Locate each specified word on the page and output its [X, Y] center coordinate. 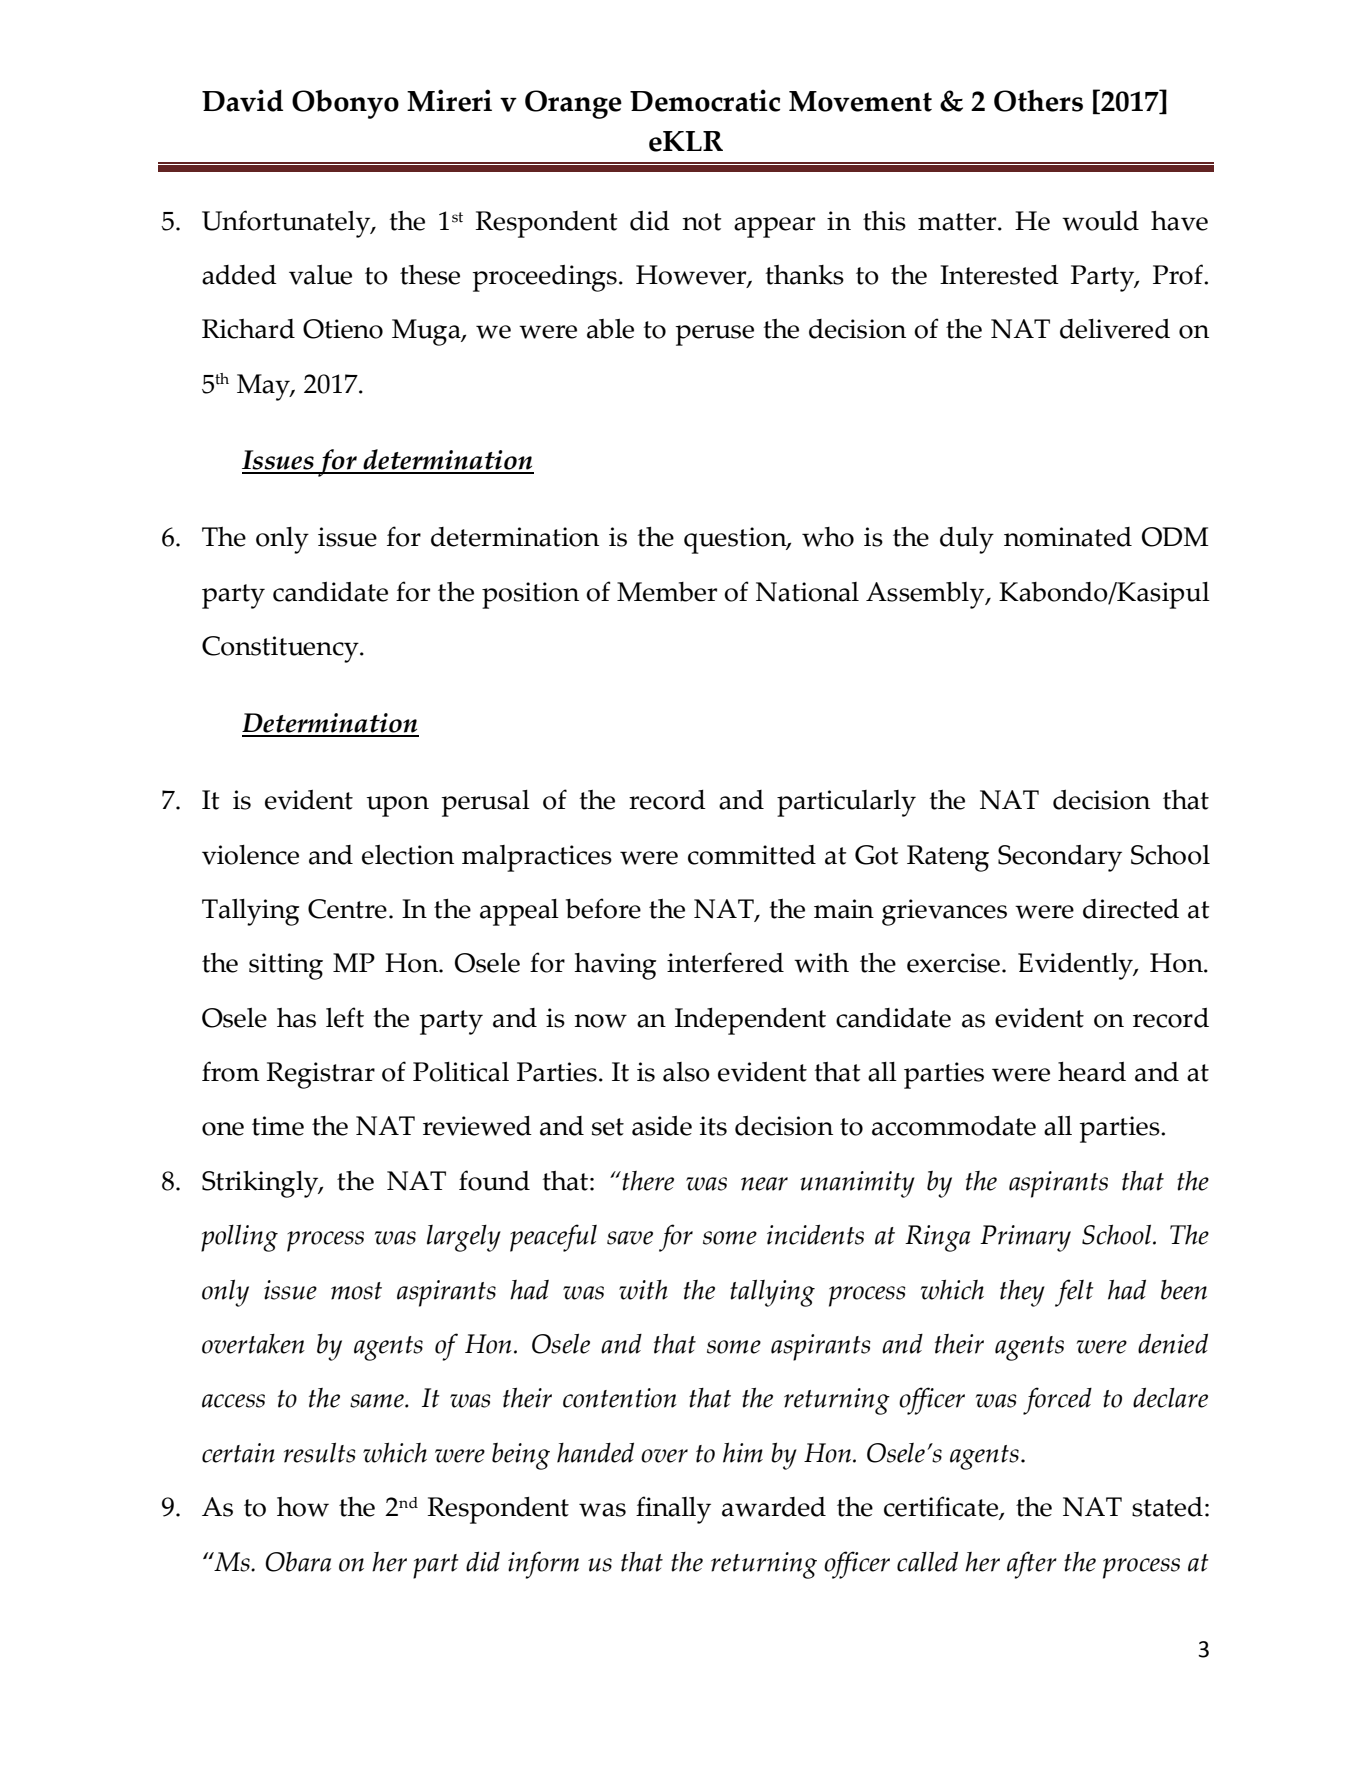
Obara [298, 1562]
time [278, 1126]
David [242, 100]
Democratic [705, 100]
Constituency [281, 649]
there [647, 1181]
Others [1038, 101]
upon [398, 806]
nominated [1068, 537]
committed [752, 855]
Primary [1025, 1238]
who [828, 537]
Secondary [1060, 858]
